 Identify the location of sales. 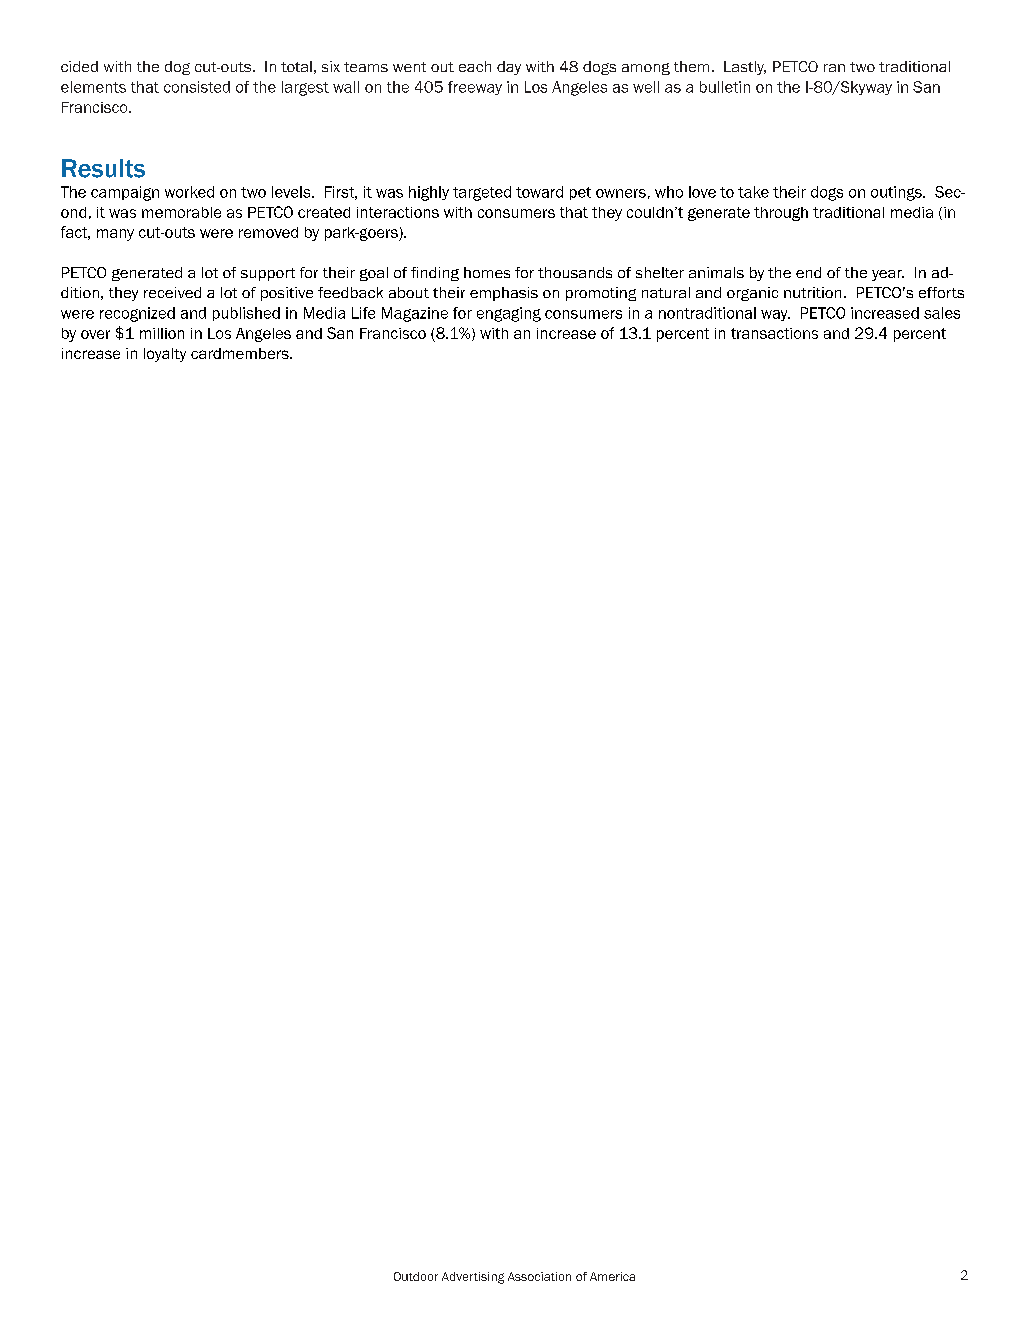
(942, 313).
